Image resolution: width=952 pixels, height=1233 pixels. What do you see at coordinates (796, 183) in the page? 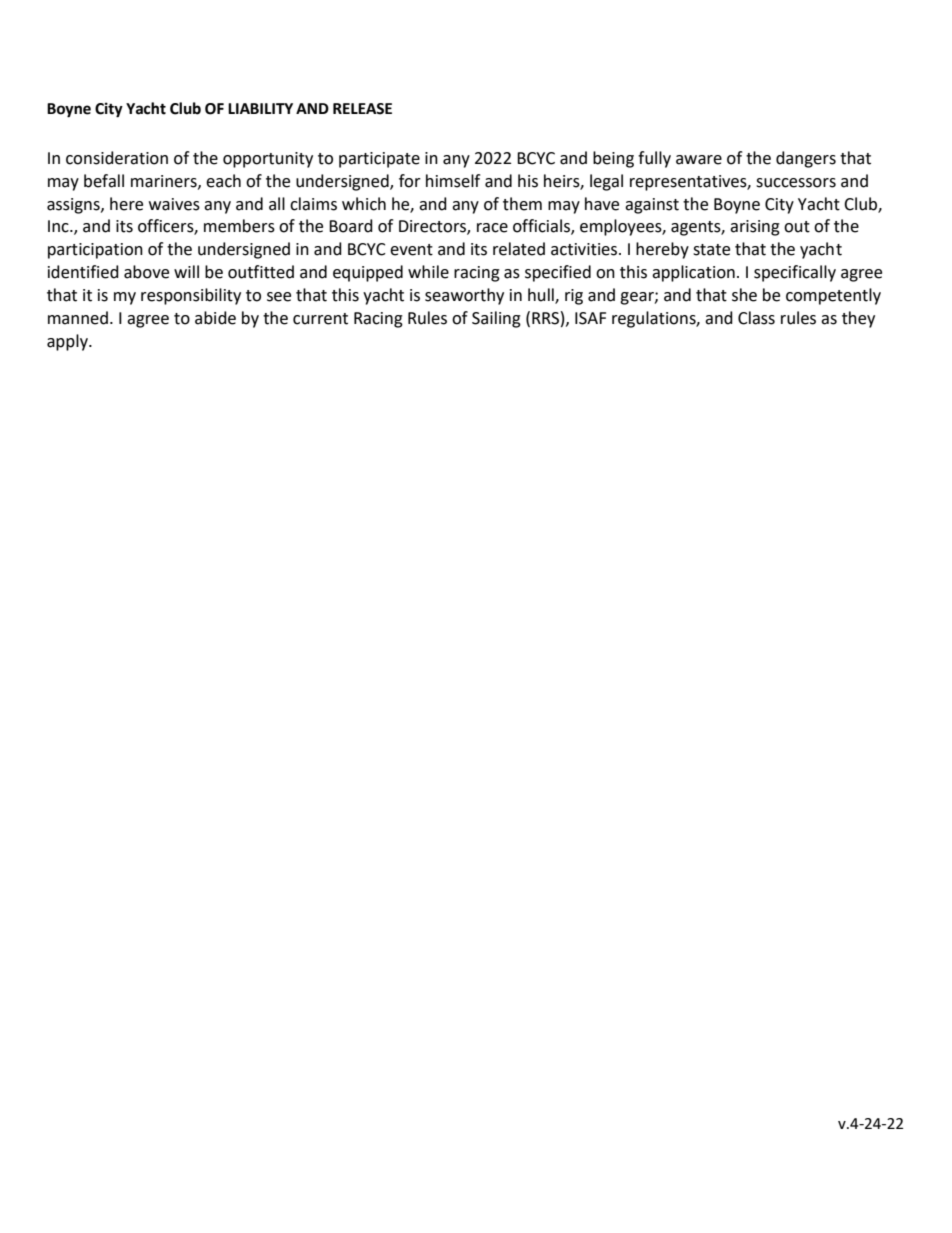
I see `successors` at bounding box center [796, 183].
